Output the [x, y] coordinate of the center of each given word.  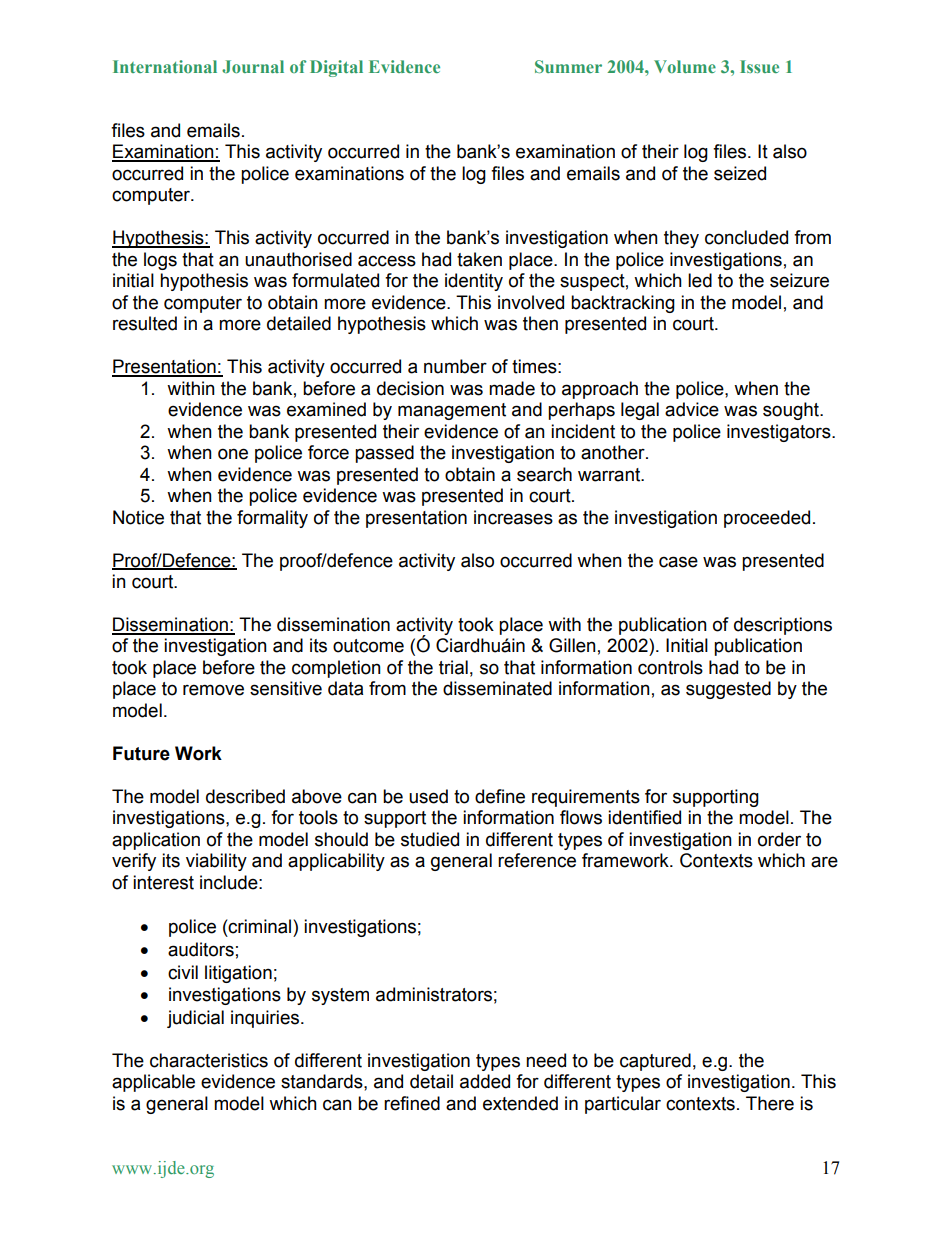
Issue [759, 66]
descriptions [783, 626]
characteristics [209, 1060]
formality [272, 519]
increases [513, 517]
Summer [568, 66]
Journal [253, 66]
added [485, 1081]
